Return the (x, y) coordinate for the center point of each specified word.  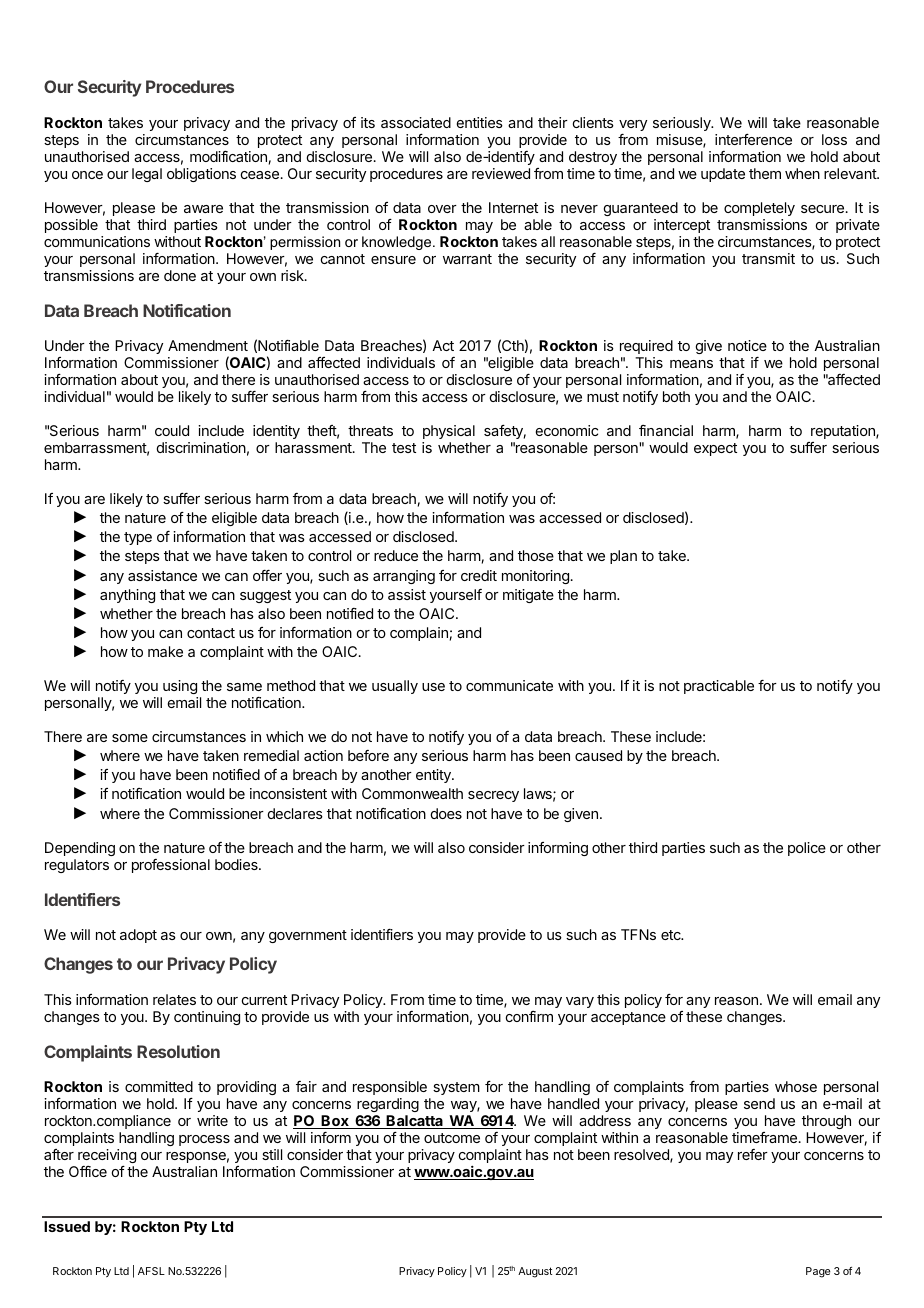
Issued (67, 1226)
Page (818, 1272)
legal (147, 175)
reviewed (501, 173)
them (765, 173)
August (535, 1272)
